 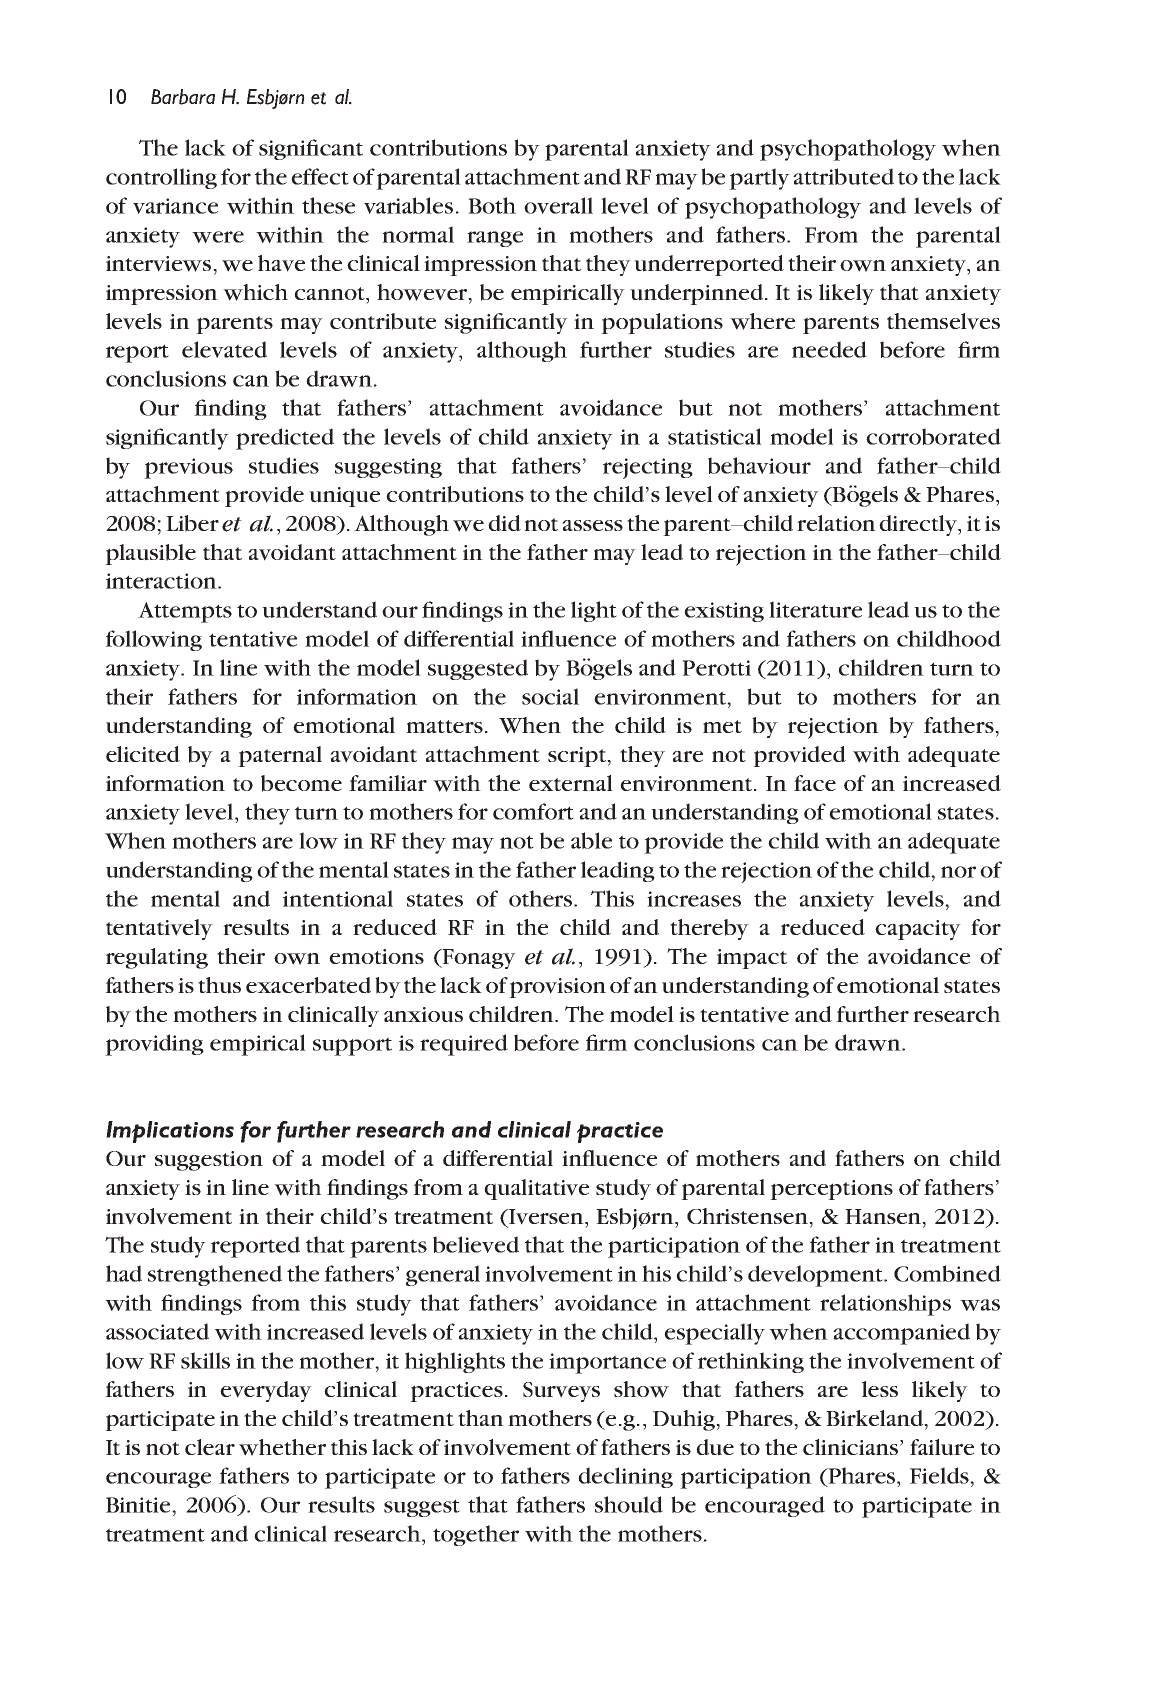 I want to click on attributed, so click(x=843, y=176).
